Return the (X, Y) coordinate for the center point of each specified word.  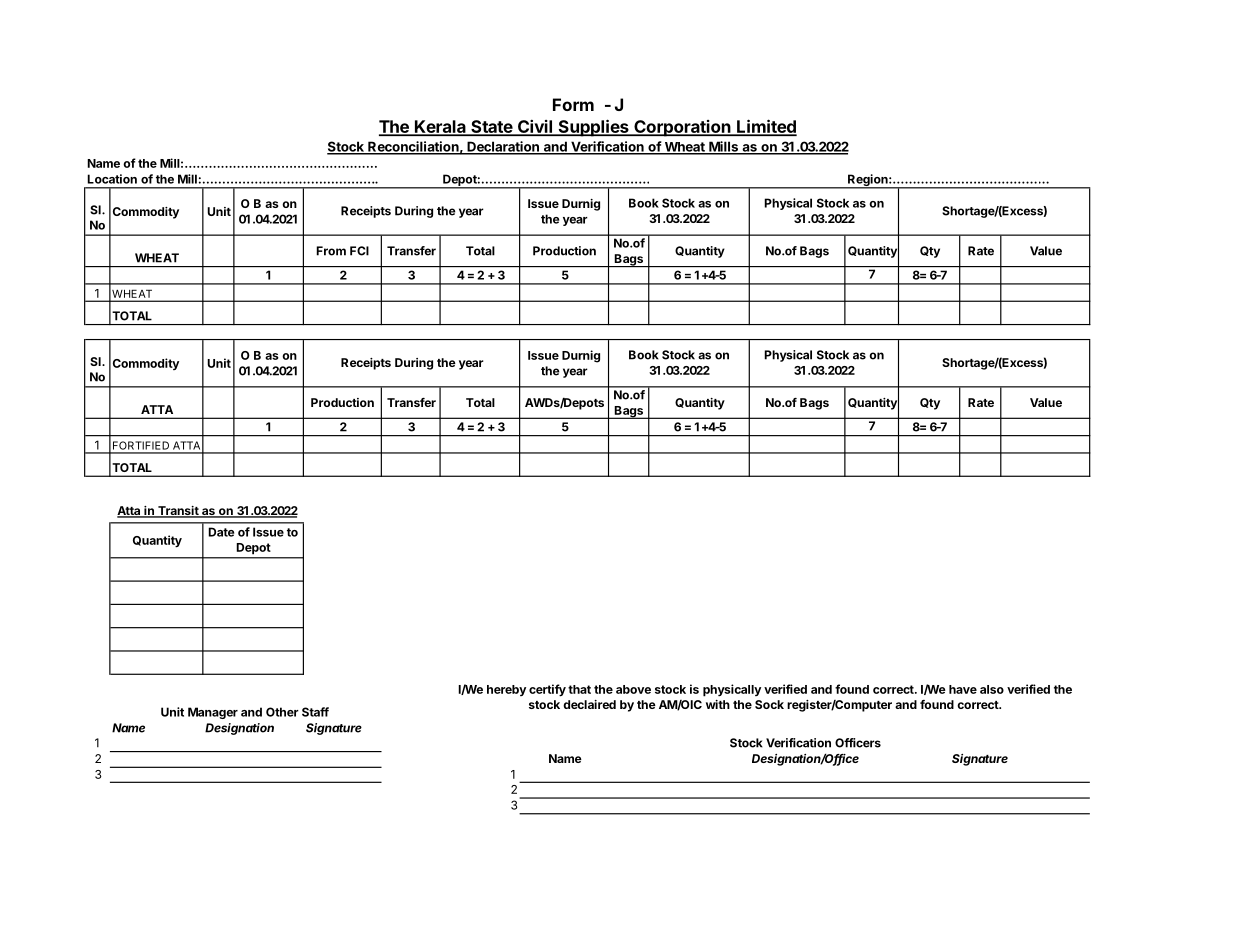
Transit (178, 512)
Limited (766, 127)
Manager (213, 713)
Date (221, 532)
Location (112, 179)
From (331, 251)
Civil (535, 127)
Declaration (503, 147)
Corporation (682, 128)
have (963, 689)
